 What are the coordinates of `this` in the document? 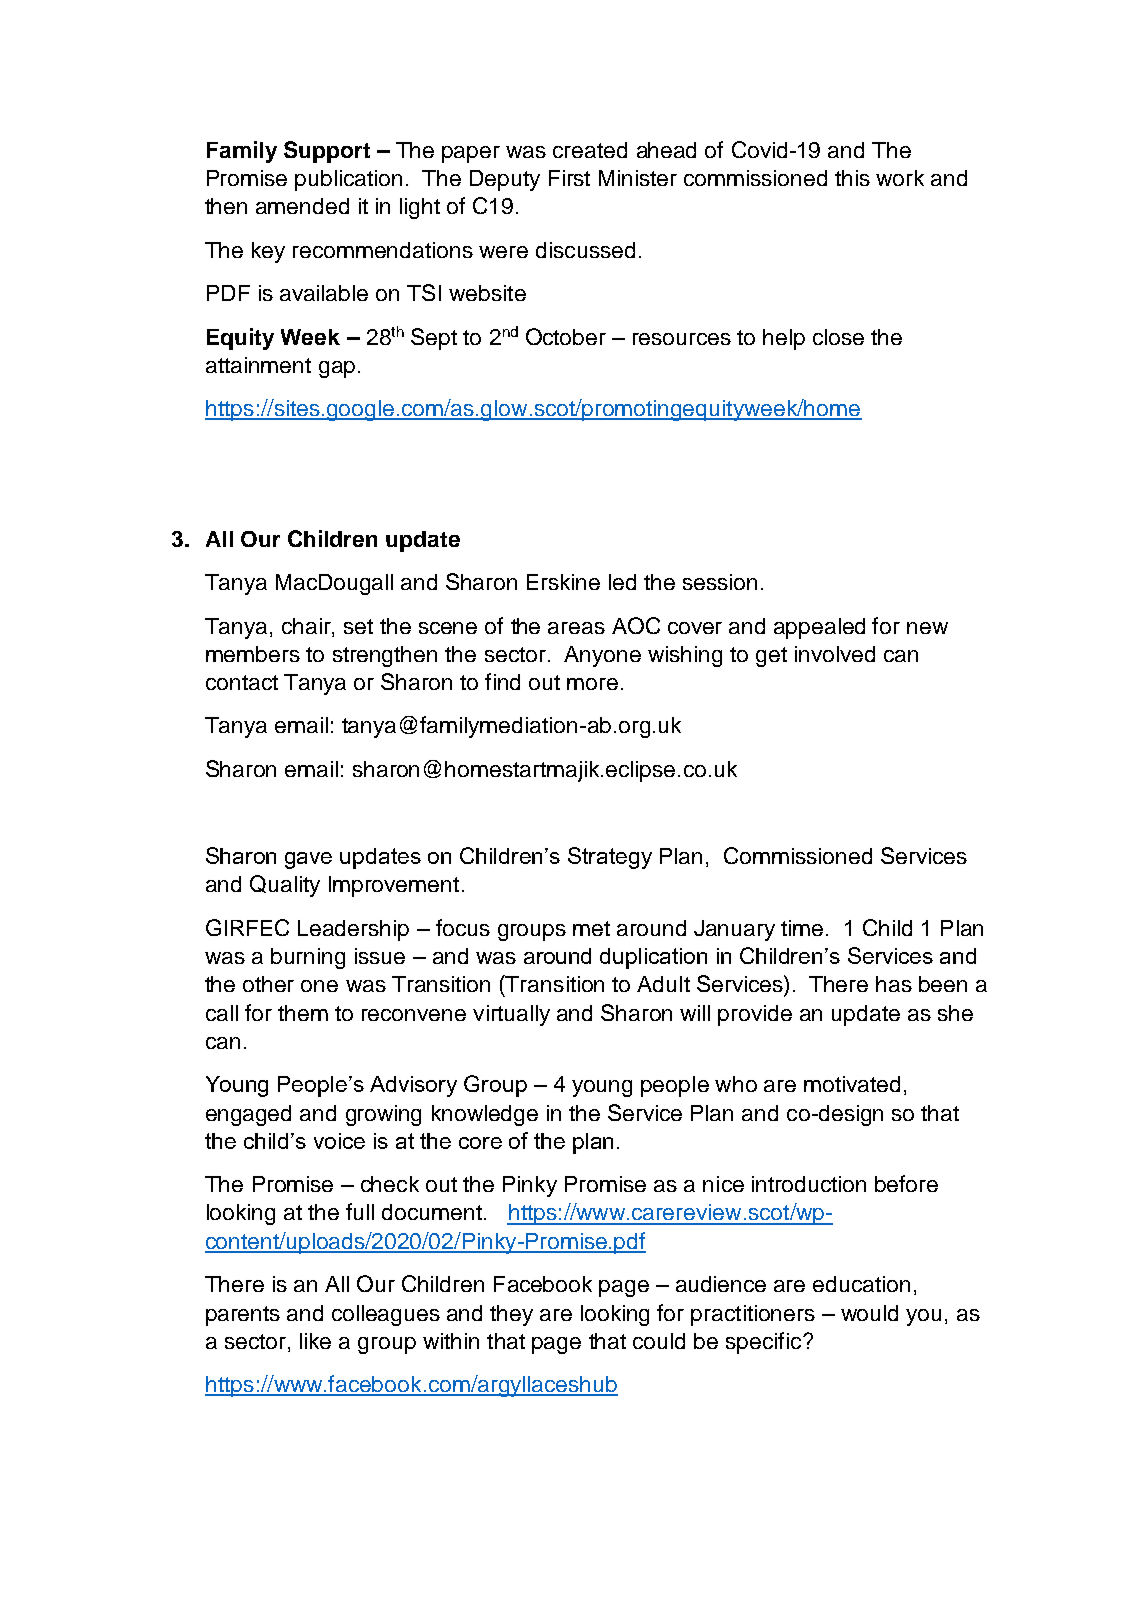 It's located at (852, 178).
